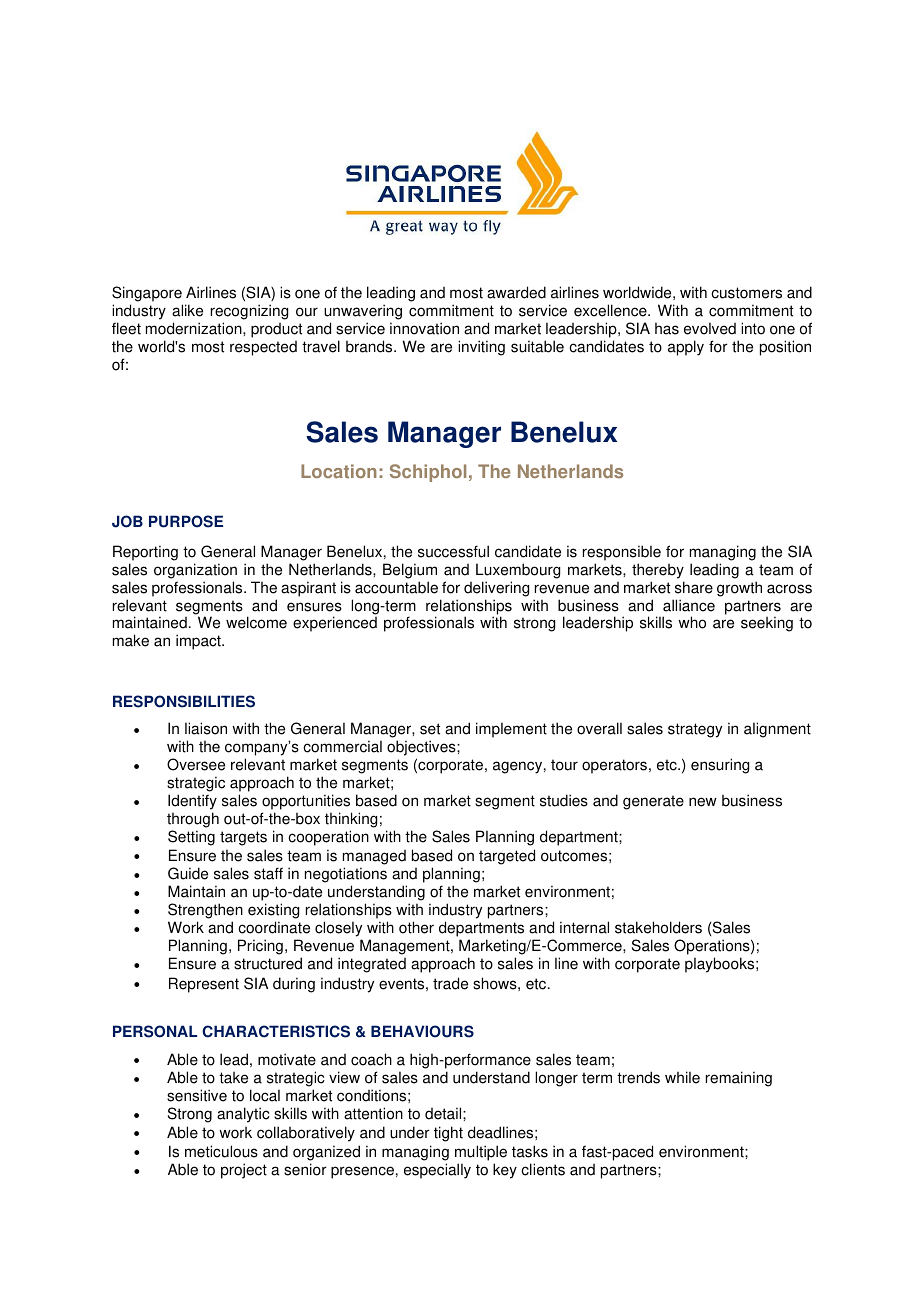 Image resolution: width=924 pixels, height=1308 pixels. What do you see at coordinates (195, 328) in the screenshot?
I see `modernization` at bounding box center [195, 328].
